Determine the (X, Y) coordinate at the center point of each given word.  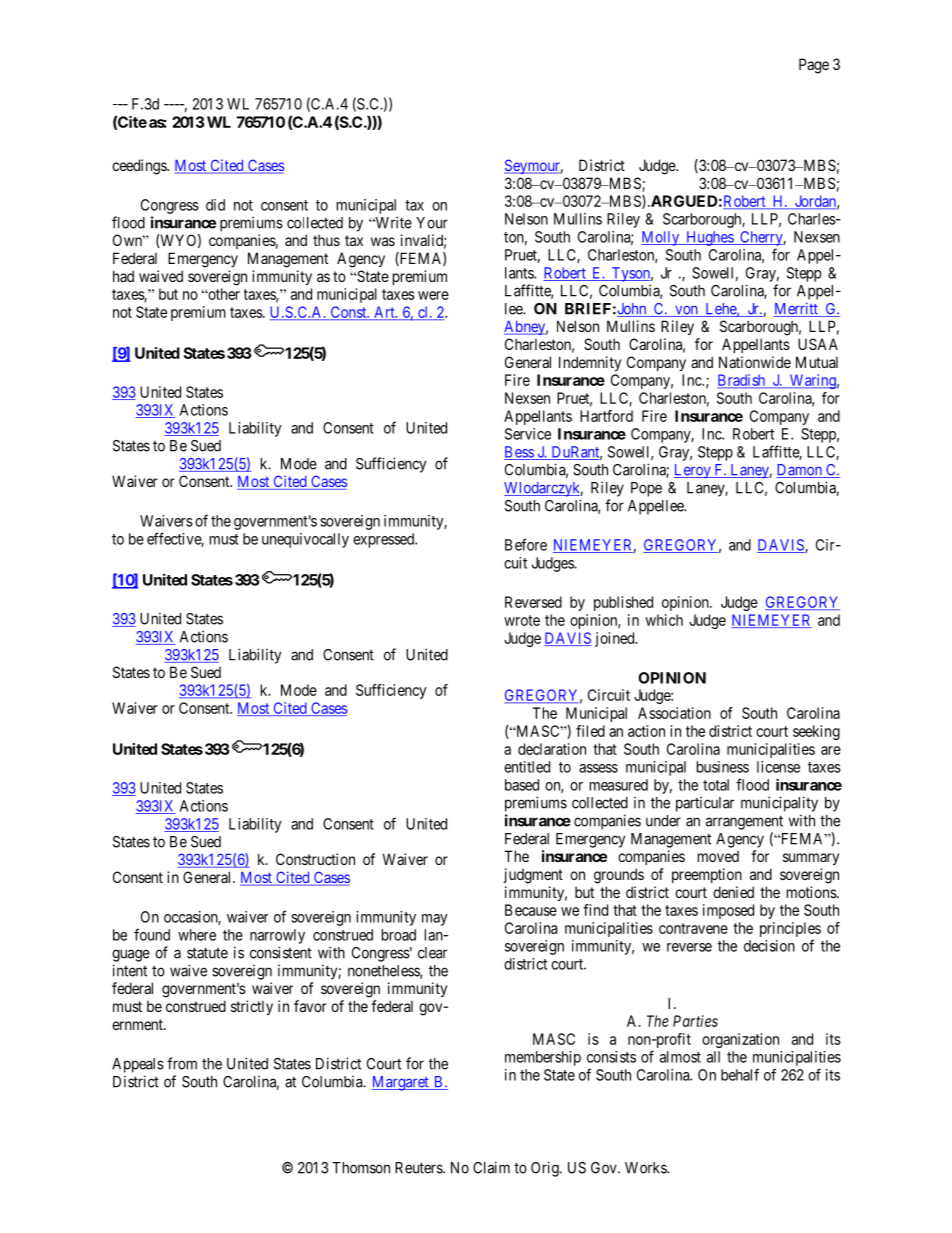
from (182, 1063)
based (522, 785)
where (197, 935)
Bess (519, 453)
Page (814, 66)
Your (432, 223)
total (716, 785)
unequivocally (305, 540)
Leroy (693, 471)
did (215, 205)
